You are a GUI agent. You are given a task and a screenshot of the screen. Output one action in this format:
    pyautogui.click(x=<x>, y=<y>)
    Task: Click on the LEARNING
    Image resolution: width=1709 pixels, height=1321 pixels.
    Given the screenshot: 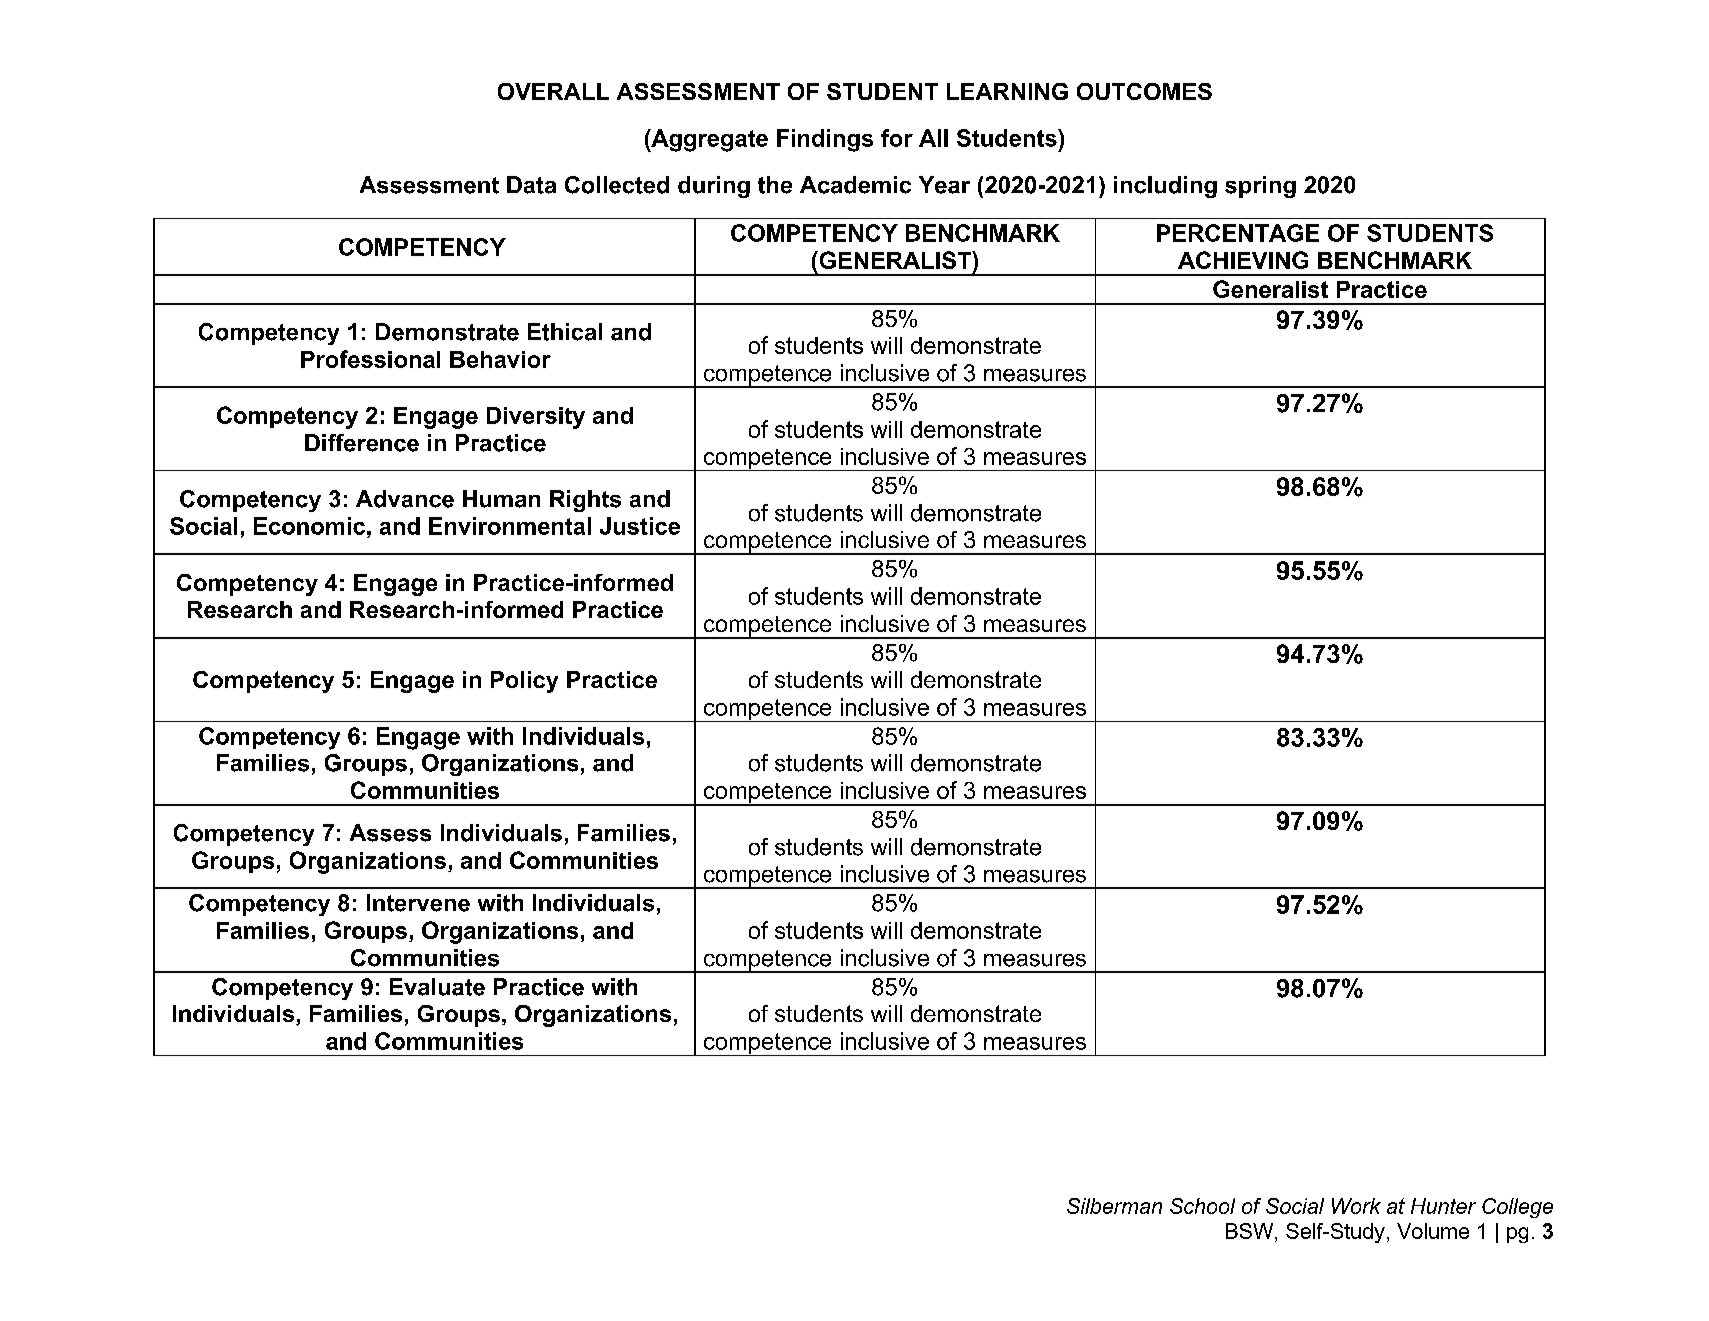 What is the action you would take?
    pyautogui.click(x=1007, y=91)
